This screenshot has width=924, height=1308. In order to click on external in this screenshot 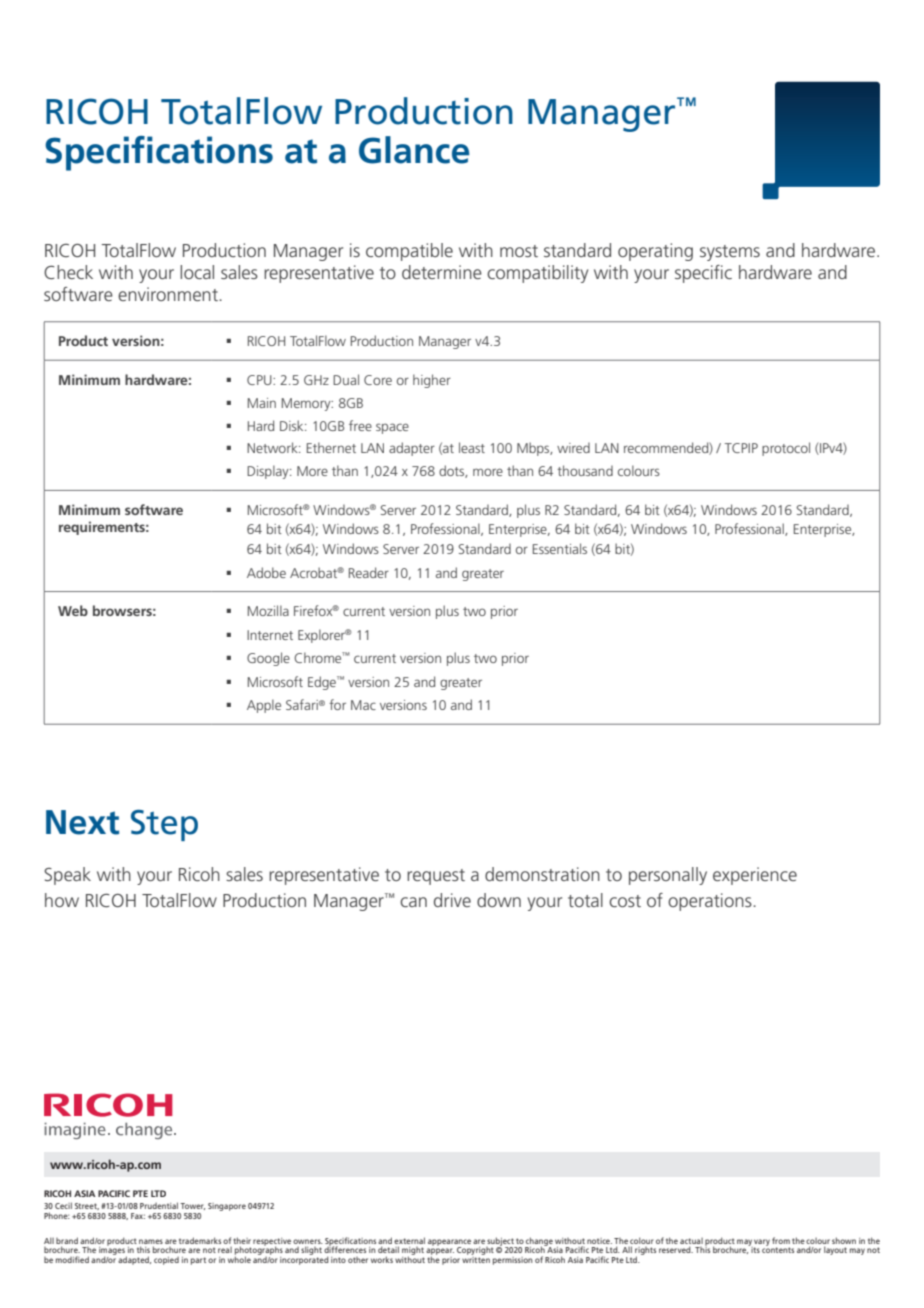, I will do `click(409, 1240)`.
